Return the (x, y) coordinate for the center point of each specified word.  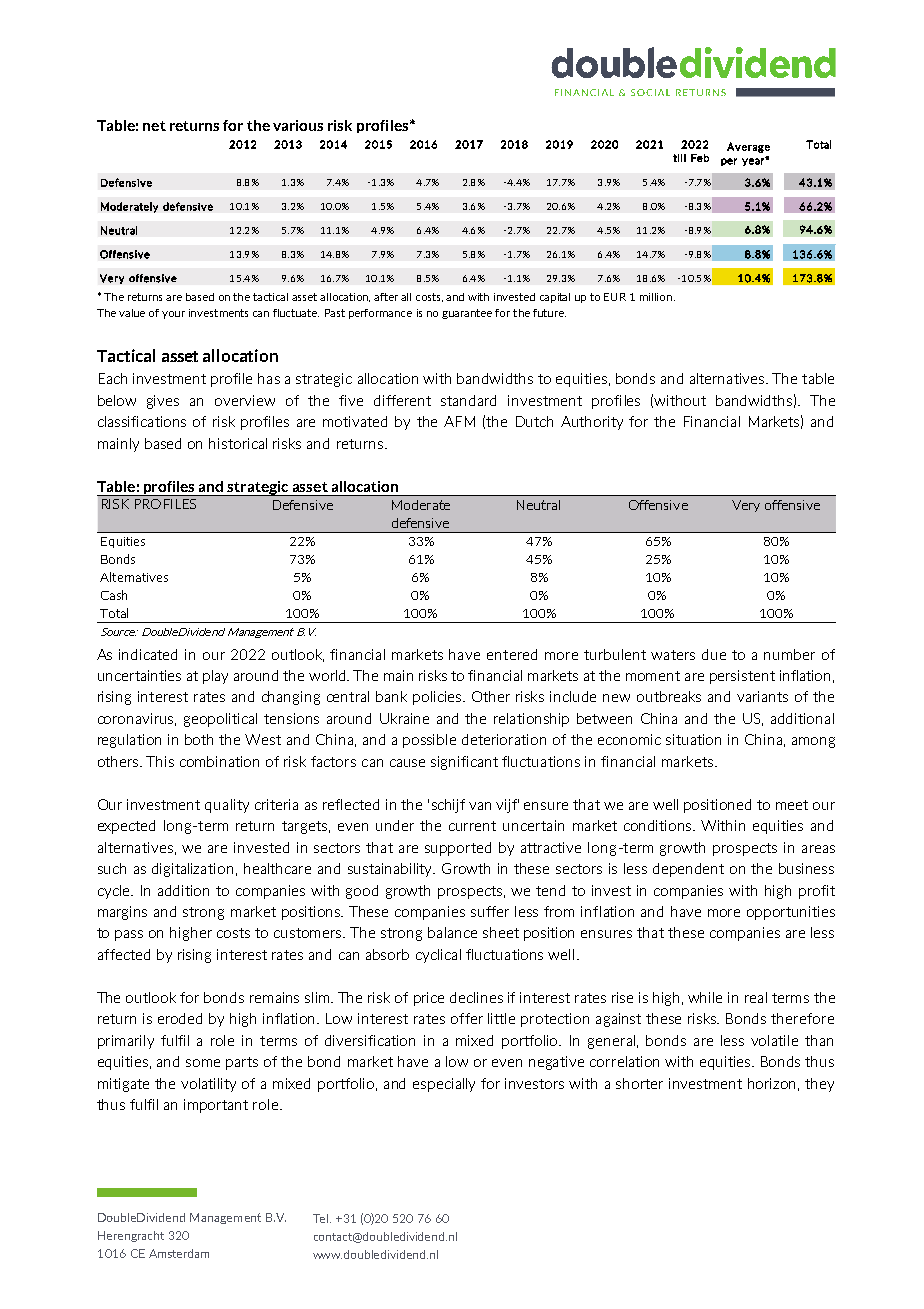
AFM (459, 421)
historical (238, 443)
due (714, 654)
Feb (700, 158)
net (154, 126)
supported (458, 849)
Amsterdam (179, 1253)
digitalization (192, 870)
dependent (688, 870)
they (819, 1085)
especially (444, 1085)
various (298, 125)
